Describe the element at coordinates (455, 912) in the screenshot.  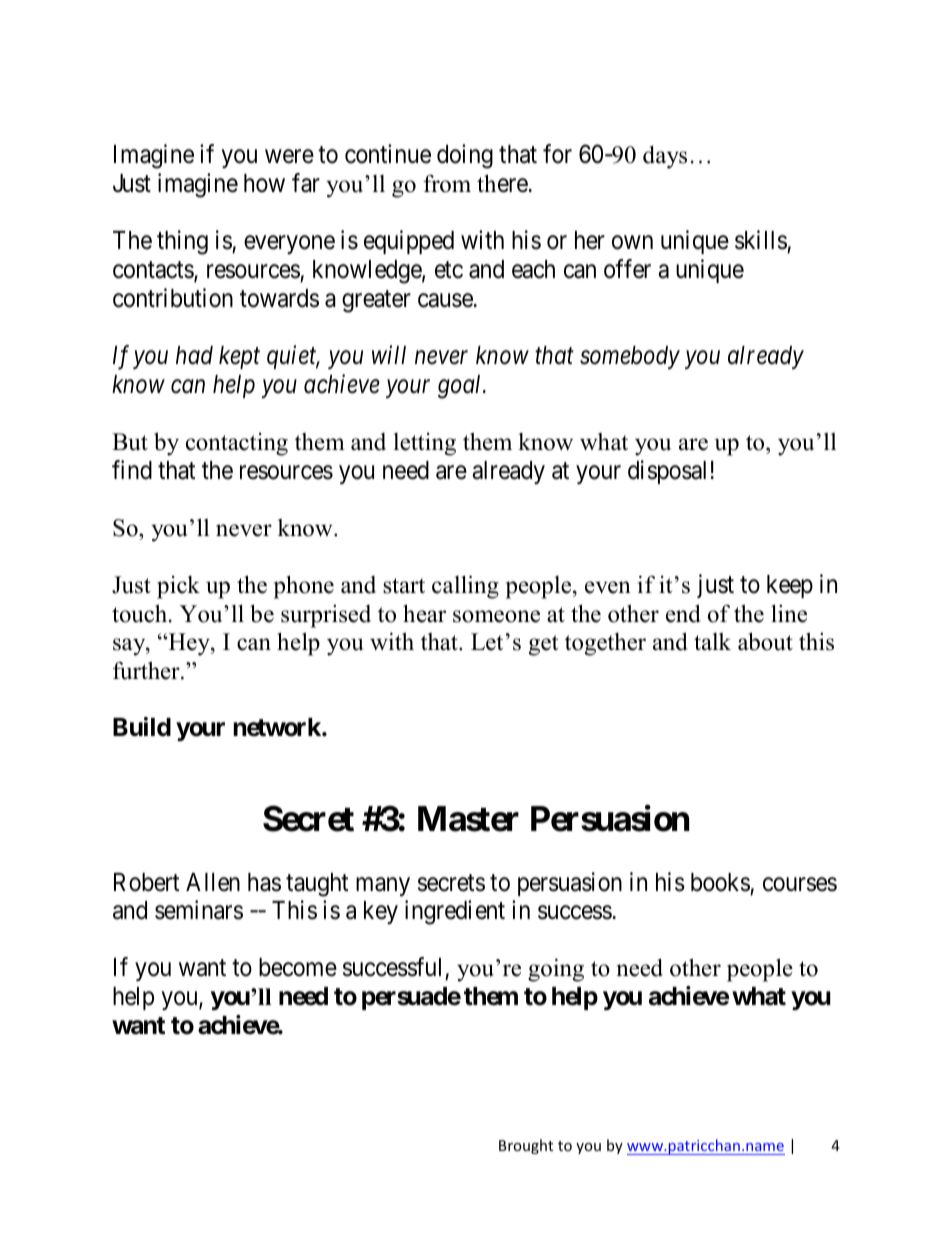
I see `ingredient` at that location.
